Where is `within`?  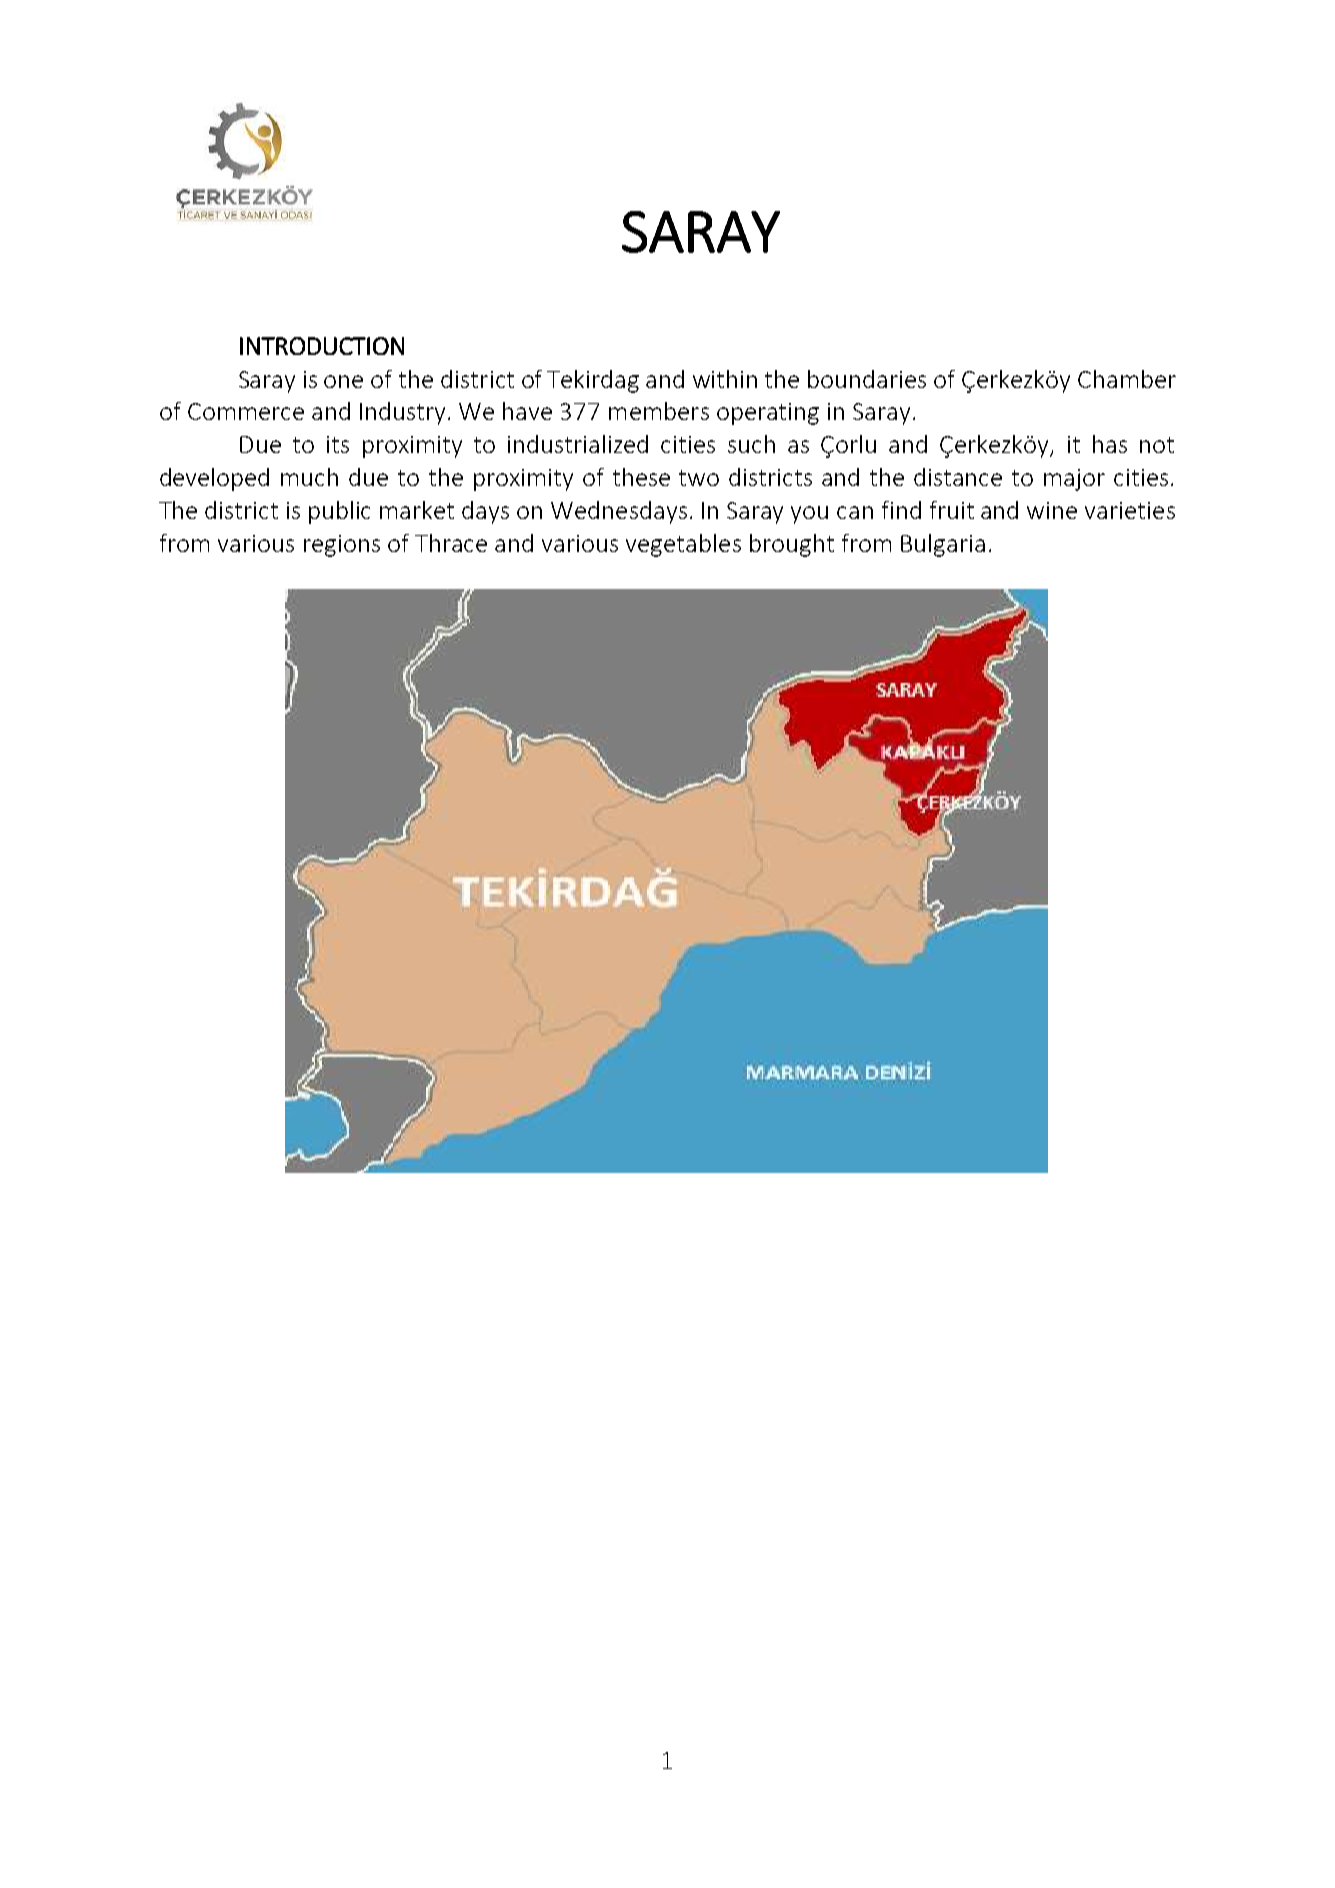
within is located at coordinates (725, 379).
